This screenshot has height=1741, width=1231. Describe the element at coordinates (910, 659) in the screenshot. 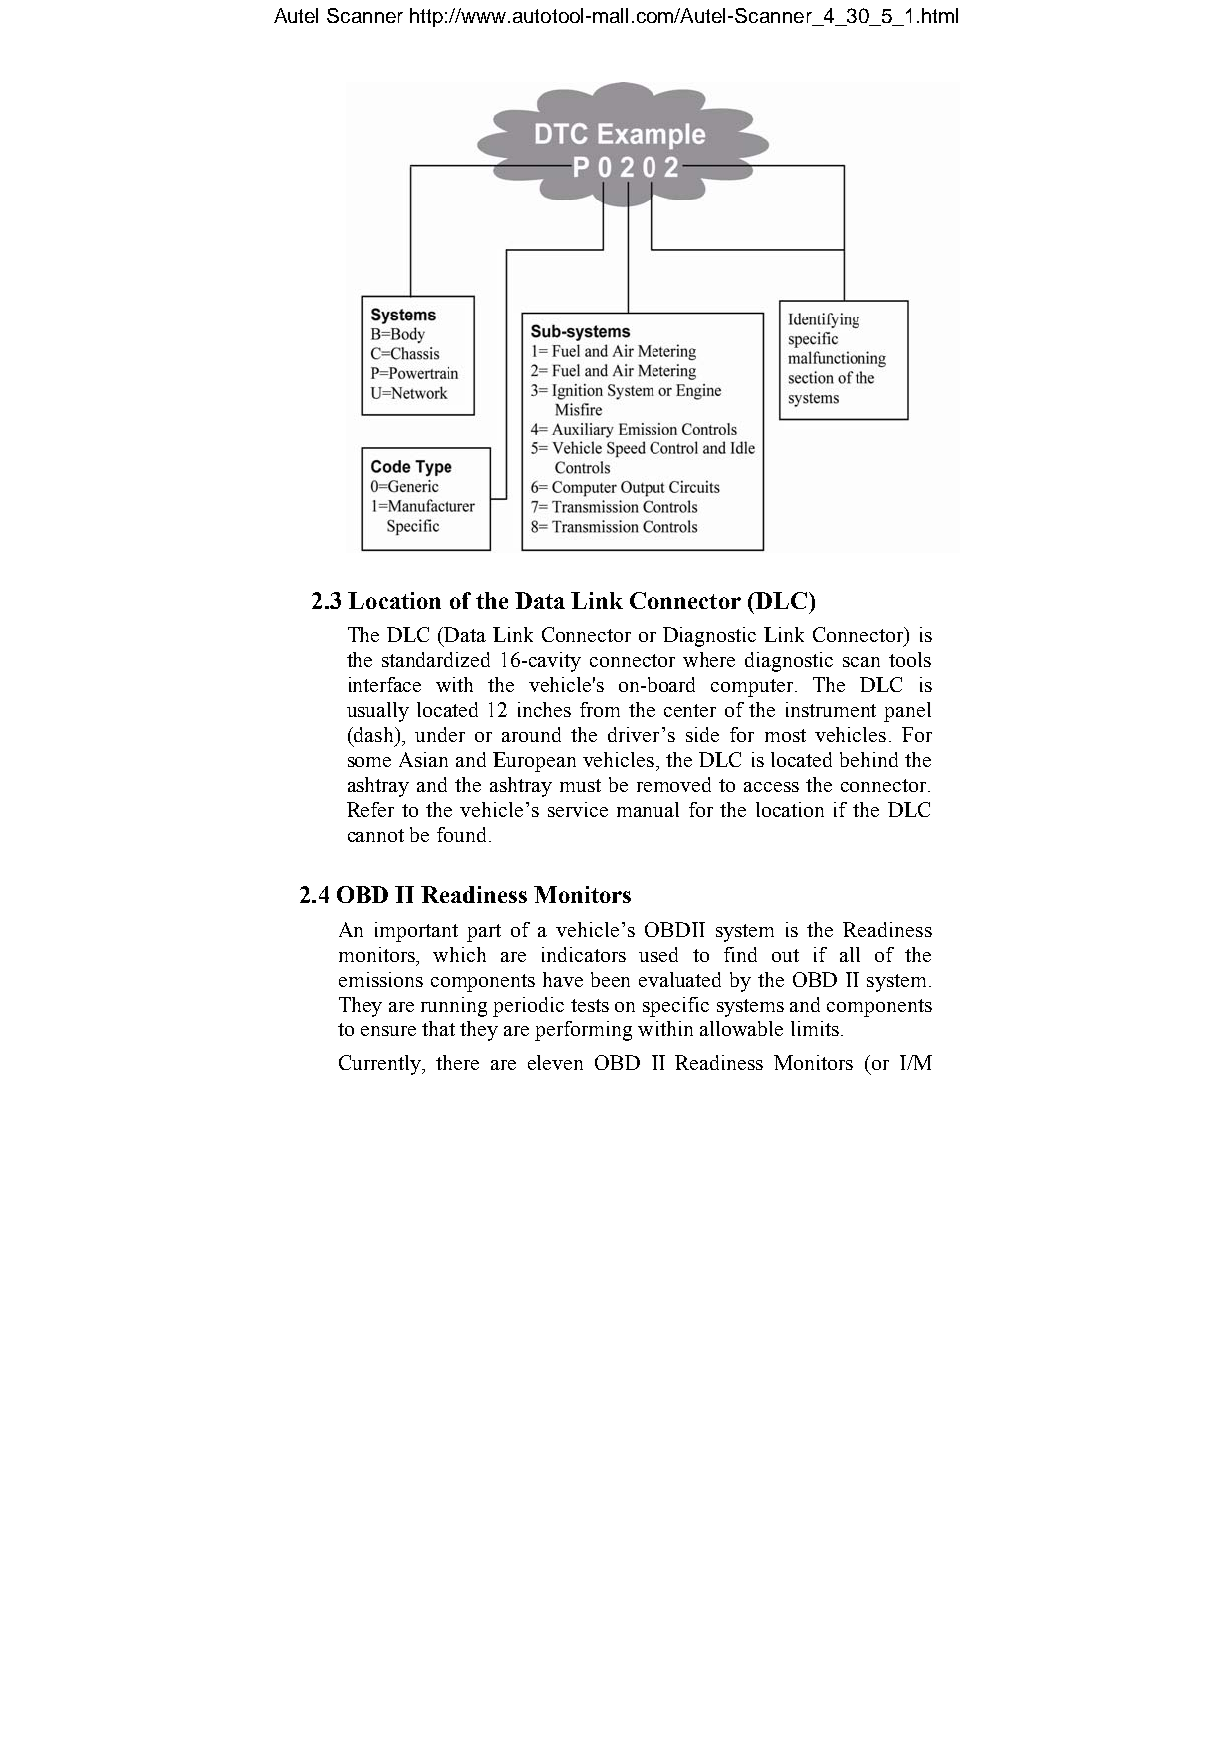

I see `tools` at that location.
